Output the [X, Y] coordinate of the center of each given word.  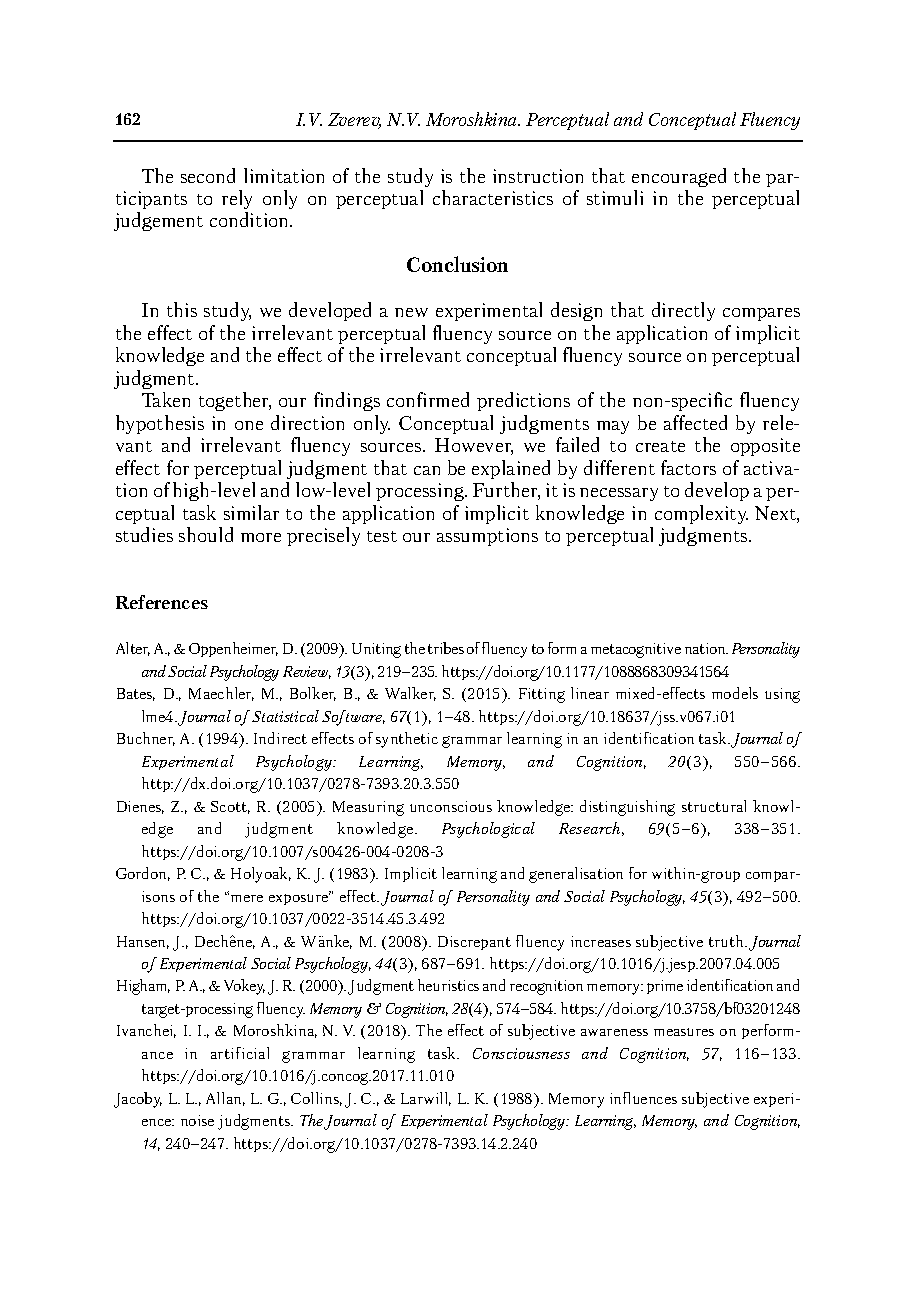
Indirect [280, 738]
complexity [701, 514]
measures [684, 1032]
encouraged [679, 177]
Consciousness [521, 1053]
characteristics [493, 197]
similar [251, 512]
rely [237, 199]
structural [714, 806]
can [427, 470]
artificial [240, 1053]
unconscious [451, 806]
